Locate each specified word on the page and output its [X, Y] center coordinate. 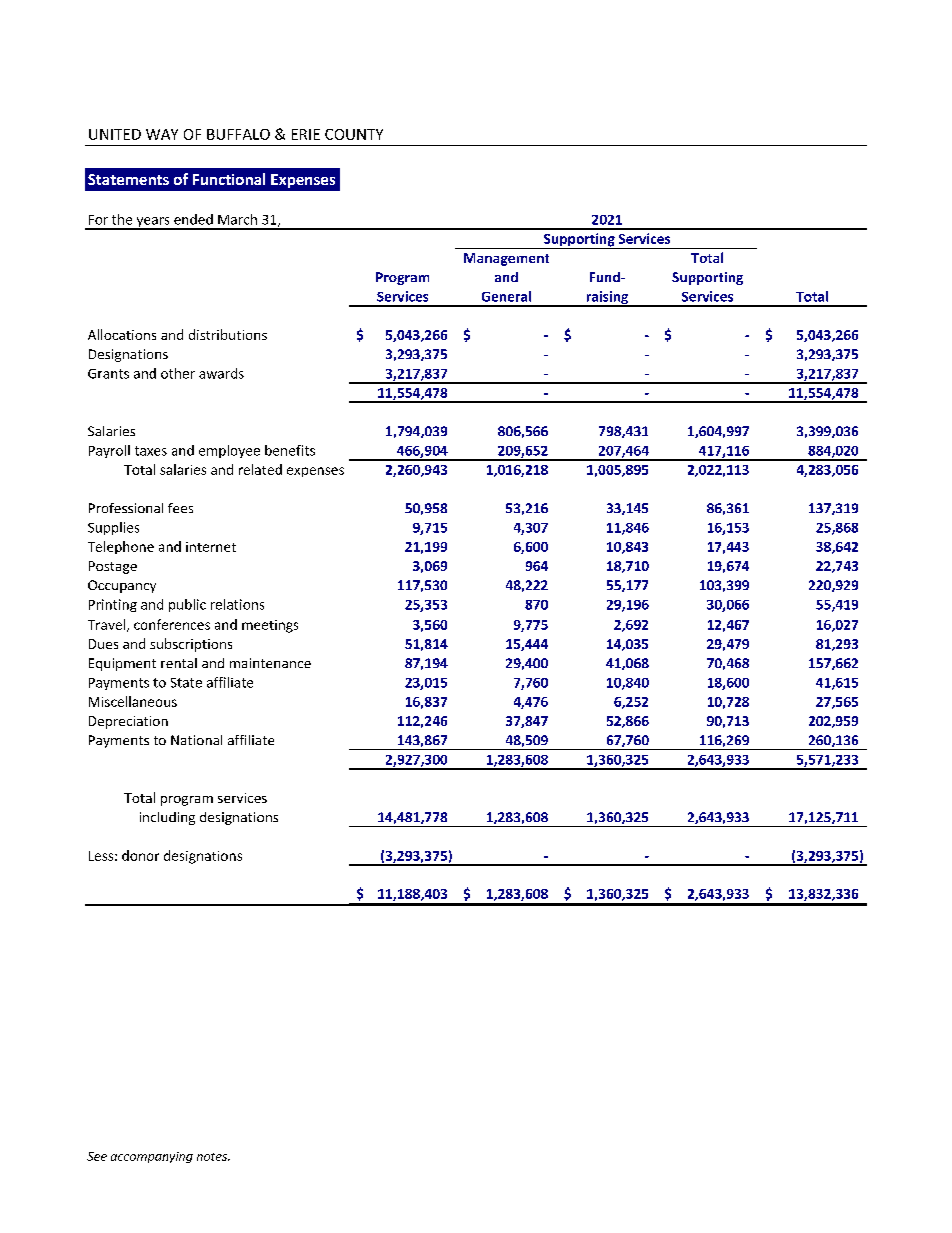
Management [506, 259]
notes [213, 1157]
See [97, 1156]
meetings [270, 626]
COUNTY [354, 134]
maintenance [270, 663]
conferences [172, 624]
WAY [162, 134]
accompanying [152, 1157]
